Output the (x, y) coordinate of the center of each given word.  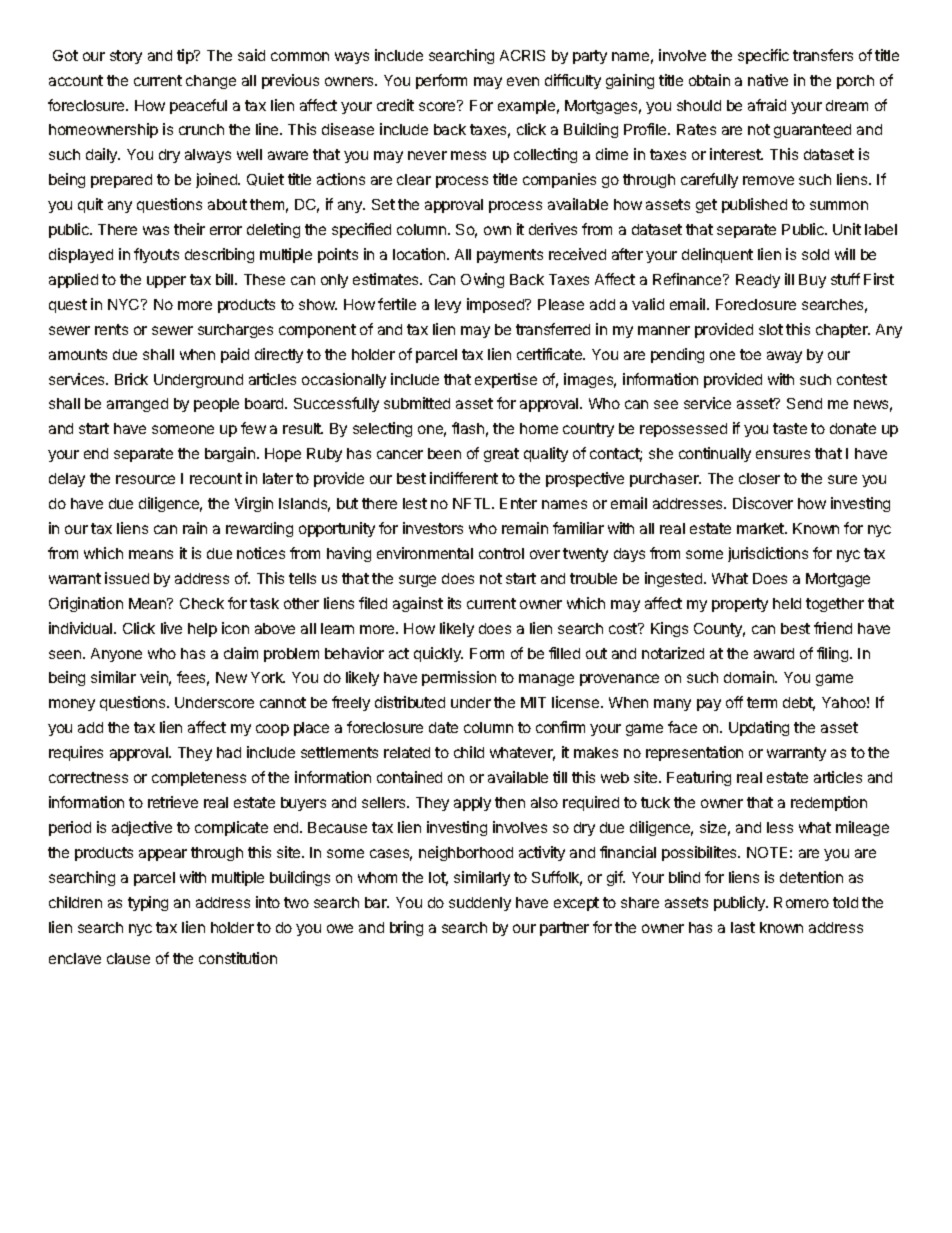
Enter (518, 503)
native (768, 80)
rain (195, 528)
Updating (759, 728)
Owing (482, 280)
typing (148, 903)
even (523, 81)
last (743, 927)
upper (166, 282)
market (761, 528)
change (211, 82)
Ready (758, 281)
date (443, 727)
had (229, 752)
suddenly (480, 904)
